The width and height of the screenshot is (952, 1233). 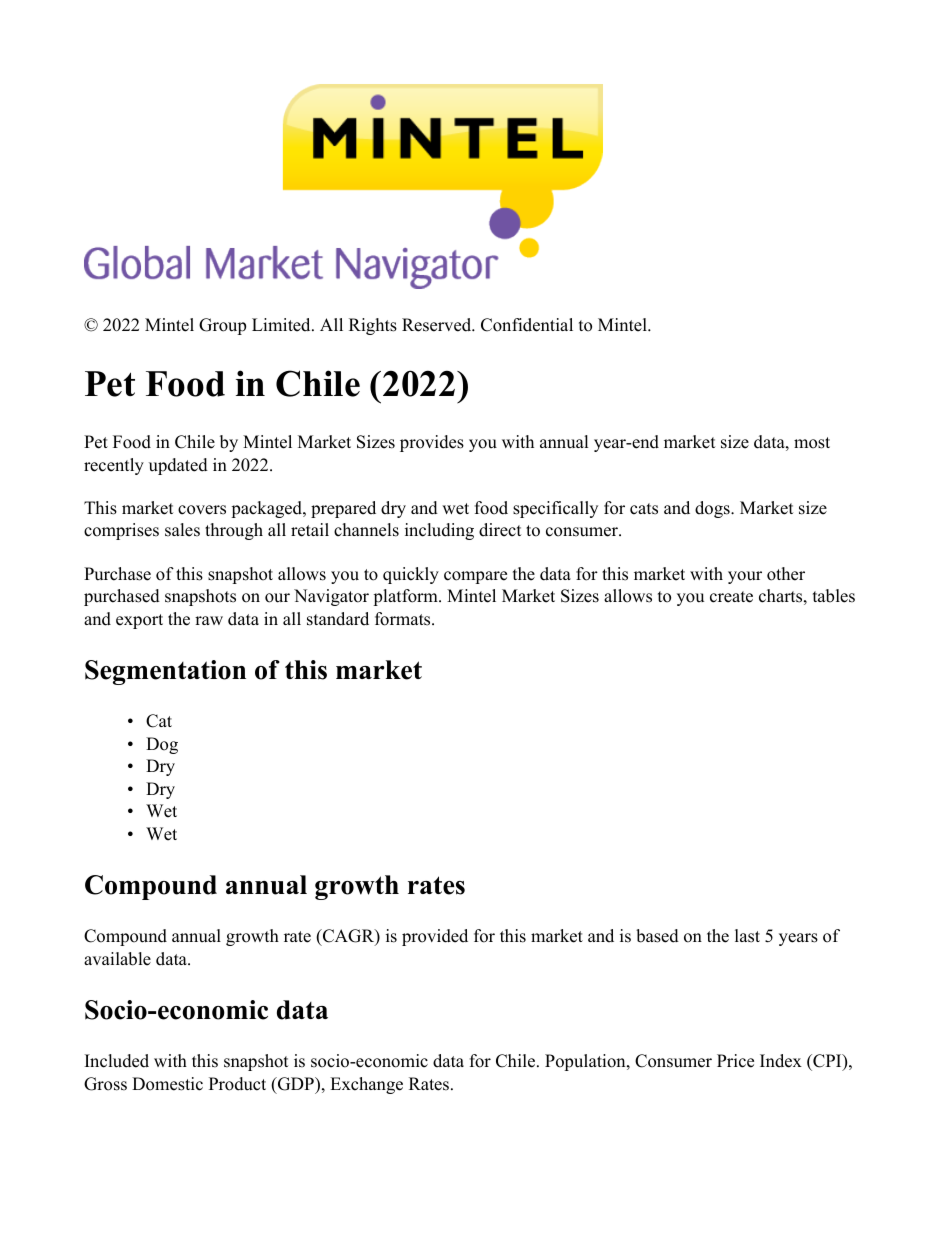 What do you see at coordinates (222, 326) in the screenshot?
I see `Group` at bounding box center [222, 326].
